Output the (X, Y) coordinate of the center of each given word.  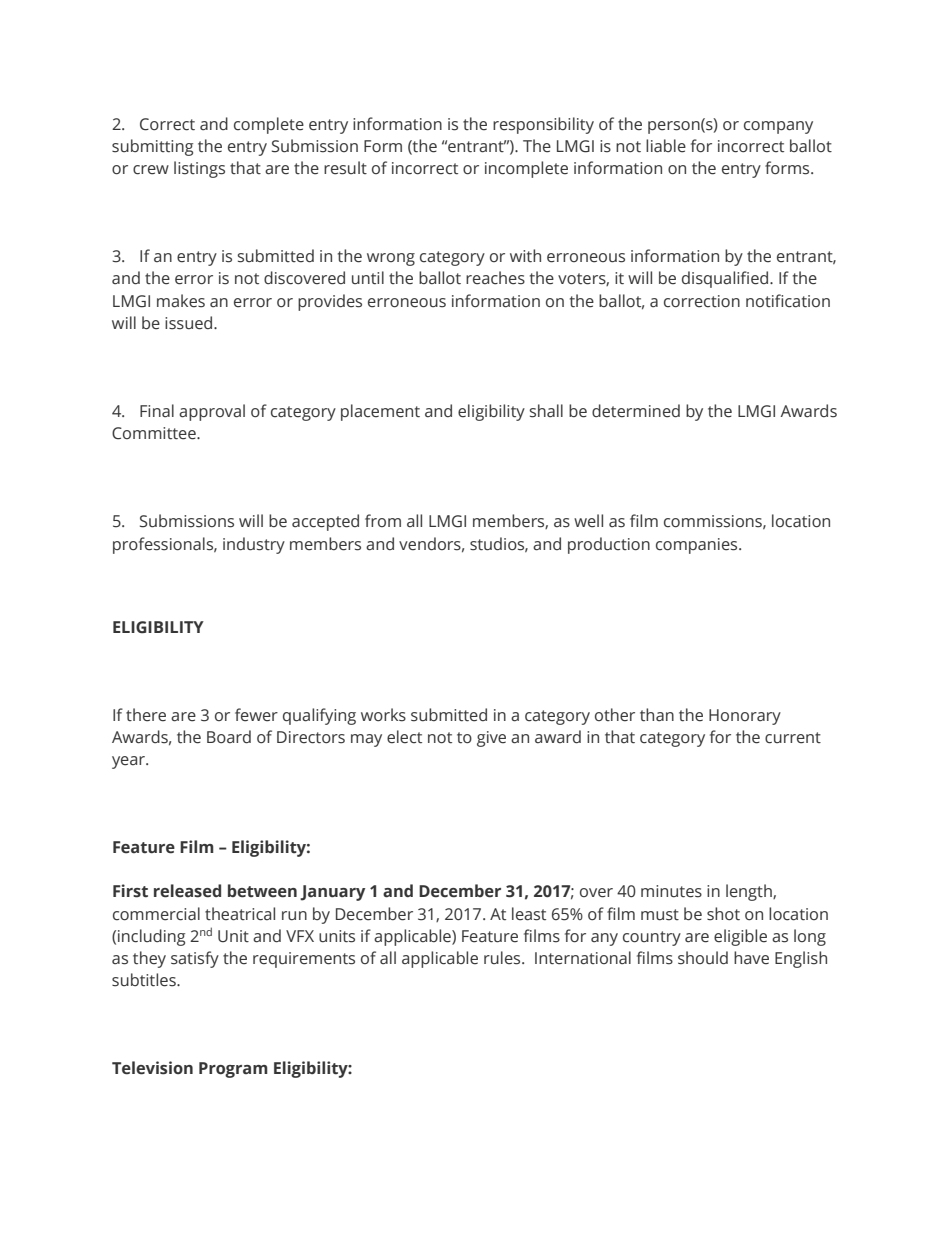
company (778, 127)
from (383, 520)
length (750, 892)
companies (698, 546)
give (491, 739)
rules (503, 958)
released (187, 891)
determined (636, 411)
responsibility (543, 125)
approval (212, 412)
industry (254, 545)
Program (233, 1070)
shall (546, 411)
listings (199, 169)
